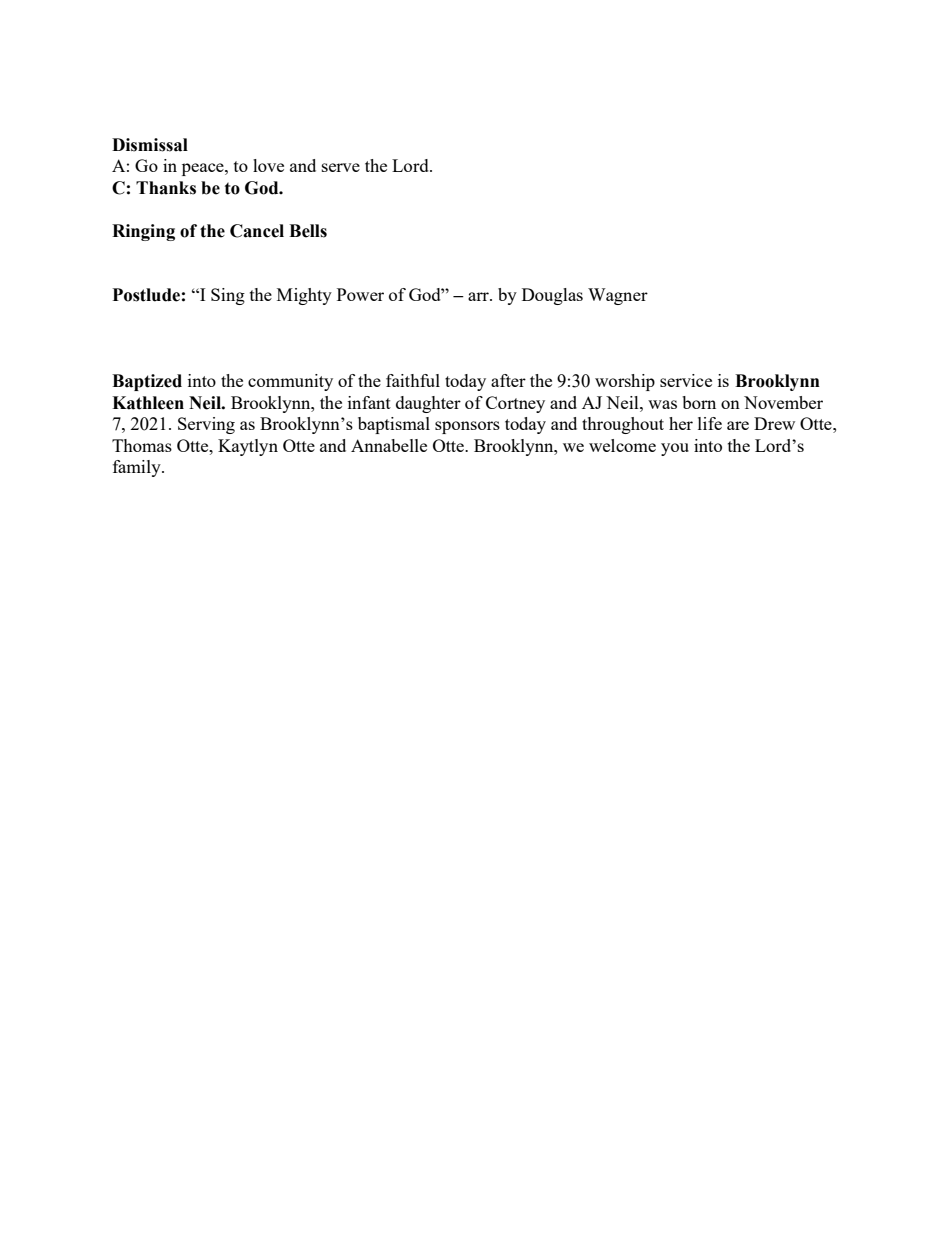  I want to click on family, so click(138, 468).
